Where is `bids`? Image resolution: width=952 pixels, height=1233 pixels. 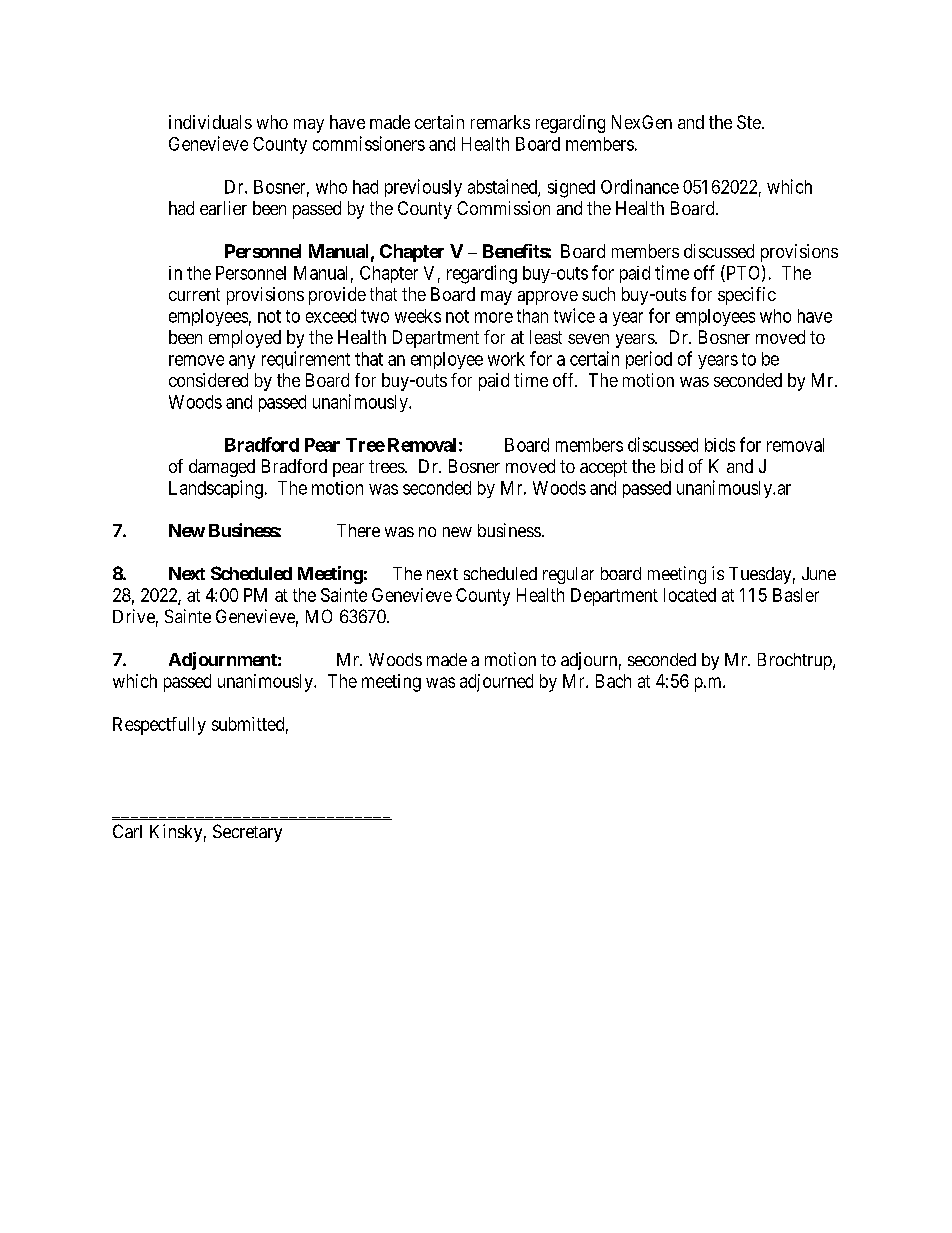
bids is located at coordinates (720, 445).
